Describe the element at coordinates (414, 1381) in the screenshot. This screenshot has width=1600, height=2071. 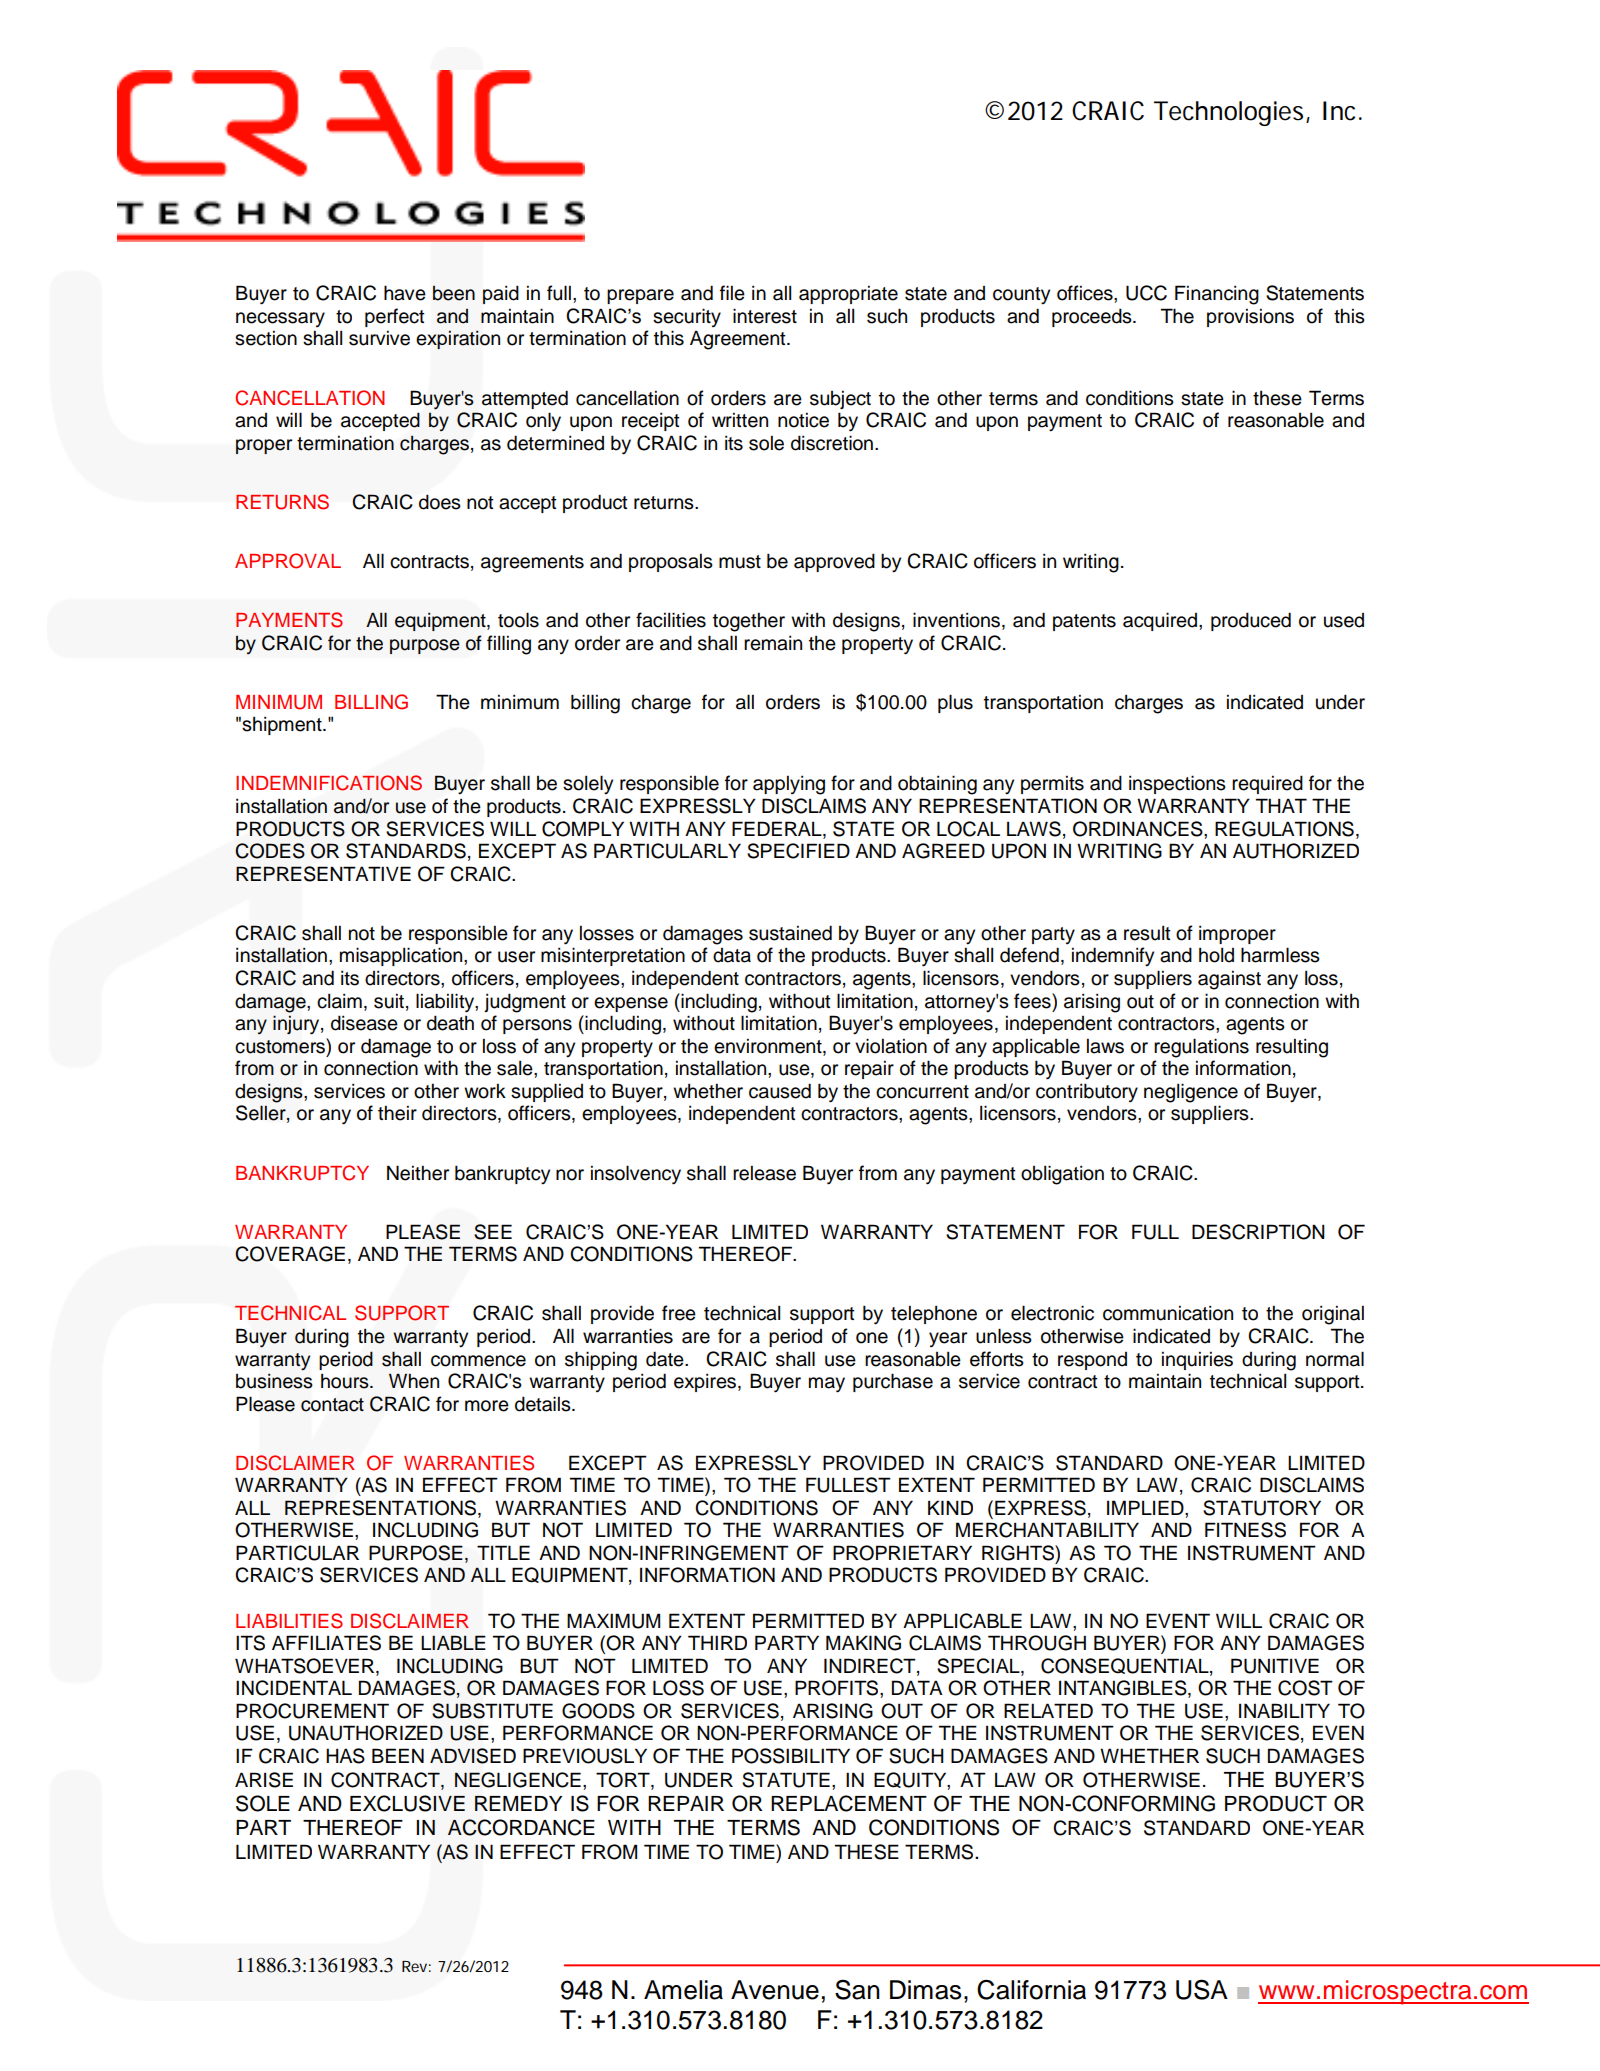
I see `When` at that location.
